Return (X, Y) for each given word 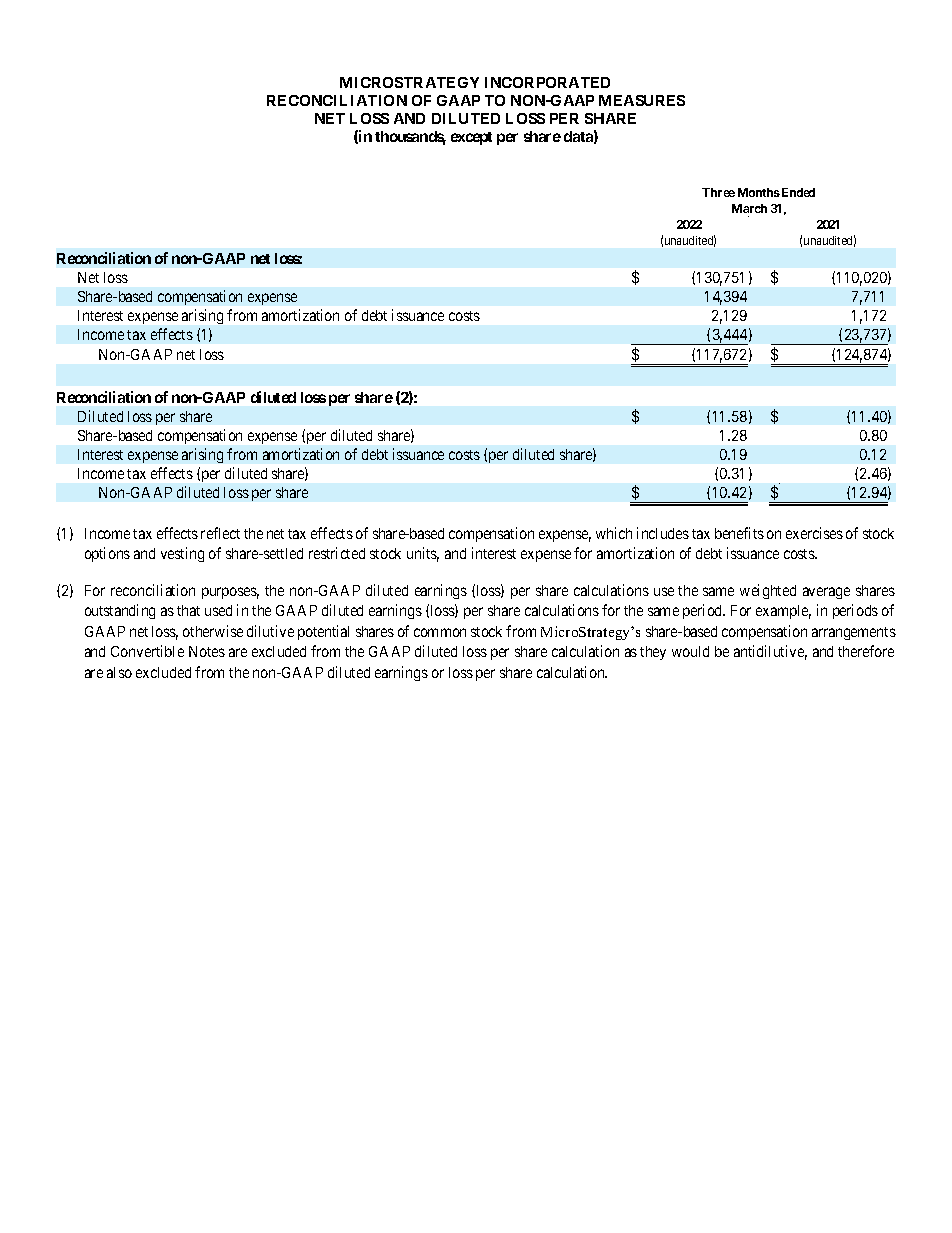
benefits (739, 533)
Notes (207, 651)
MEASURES (642, 100)
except (471, 138)
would (690, 651)
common (440, 632)
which (614, 533)
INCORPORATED (547, 82)
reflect (220, 533)
